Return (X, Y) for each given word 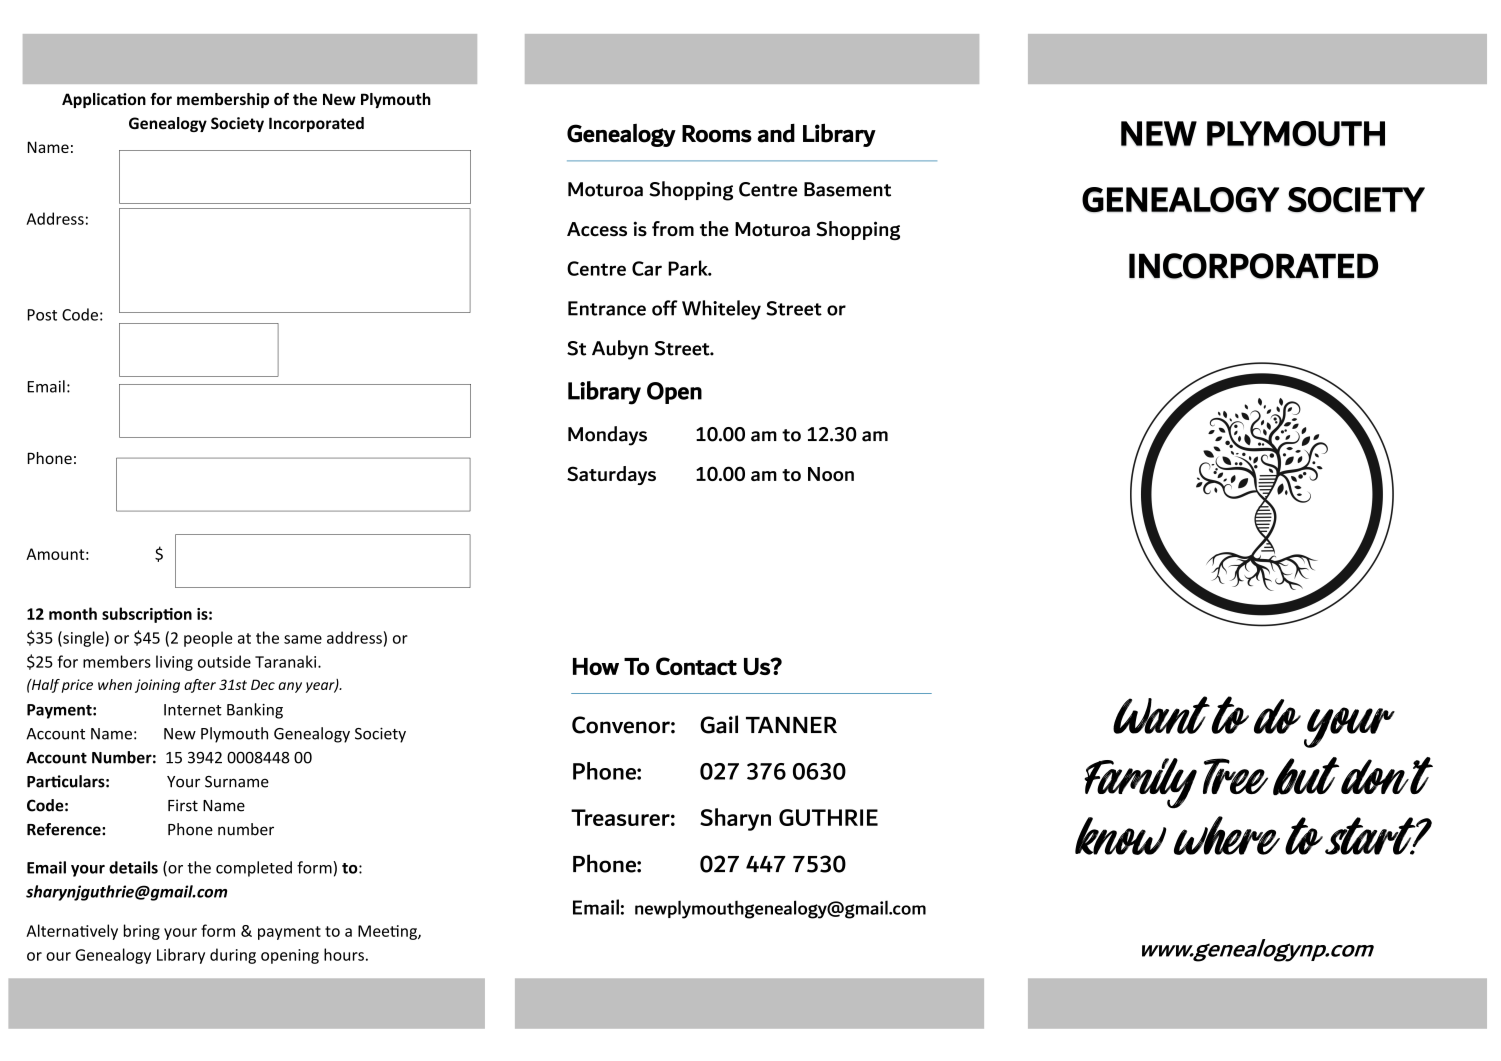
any (290, 687)
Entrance (607, 308)
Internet (193, 710)
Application (104, 100)
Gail (719, 724)
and (776, 133)
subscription (147, 615)
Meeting (388, 932)
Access (597, 229)
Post (42, 315)
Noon (831, 474)
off (665, 308)
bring (142, 932)
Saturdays (611, 475)
